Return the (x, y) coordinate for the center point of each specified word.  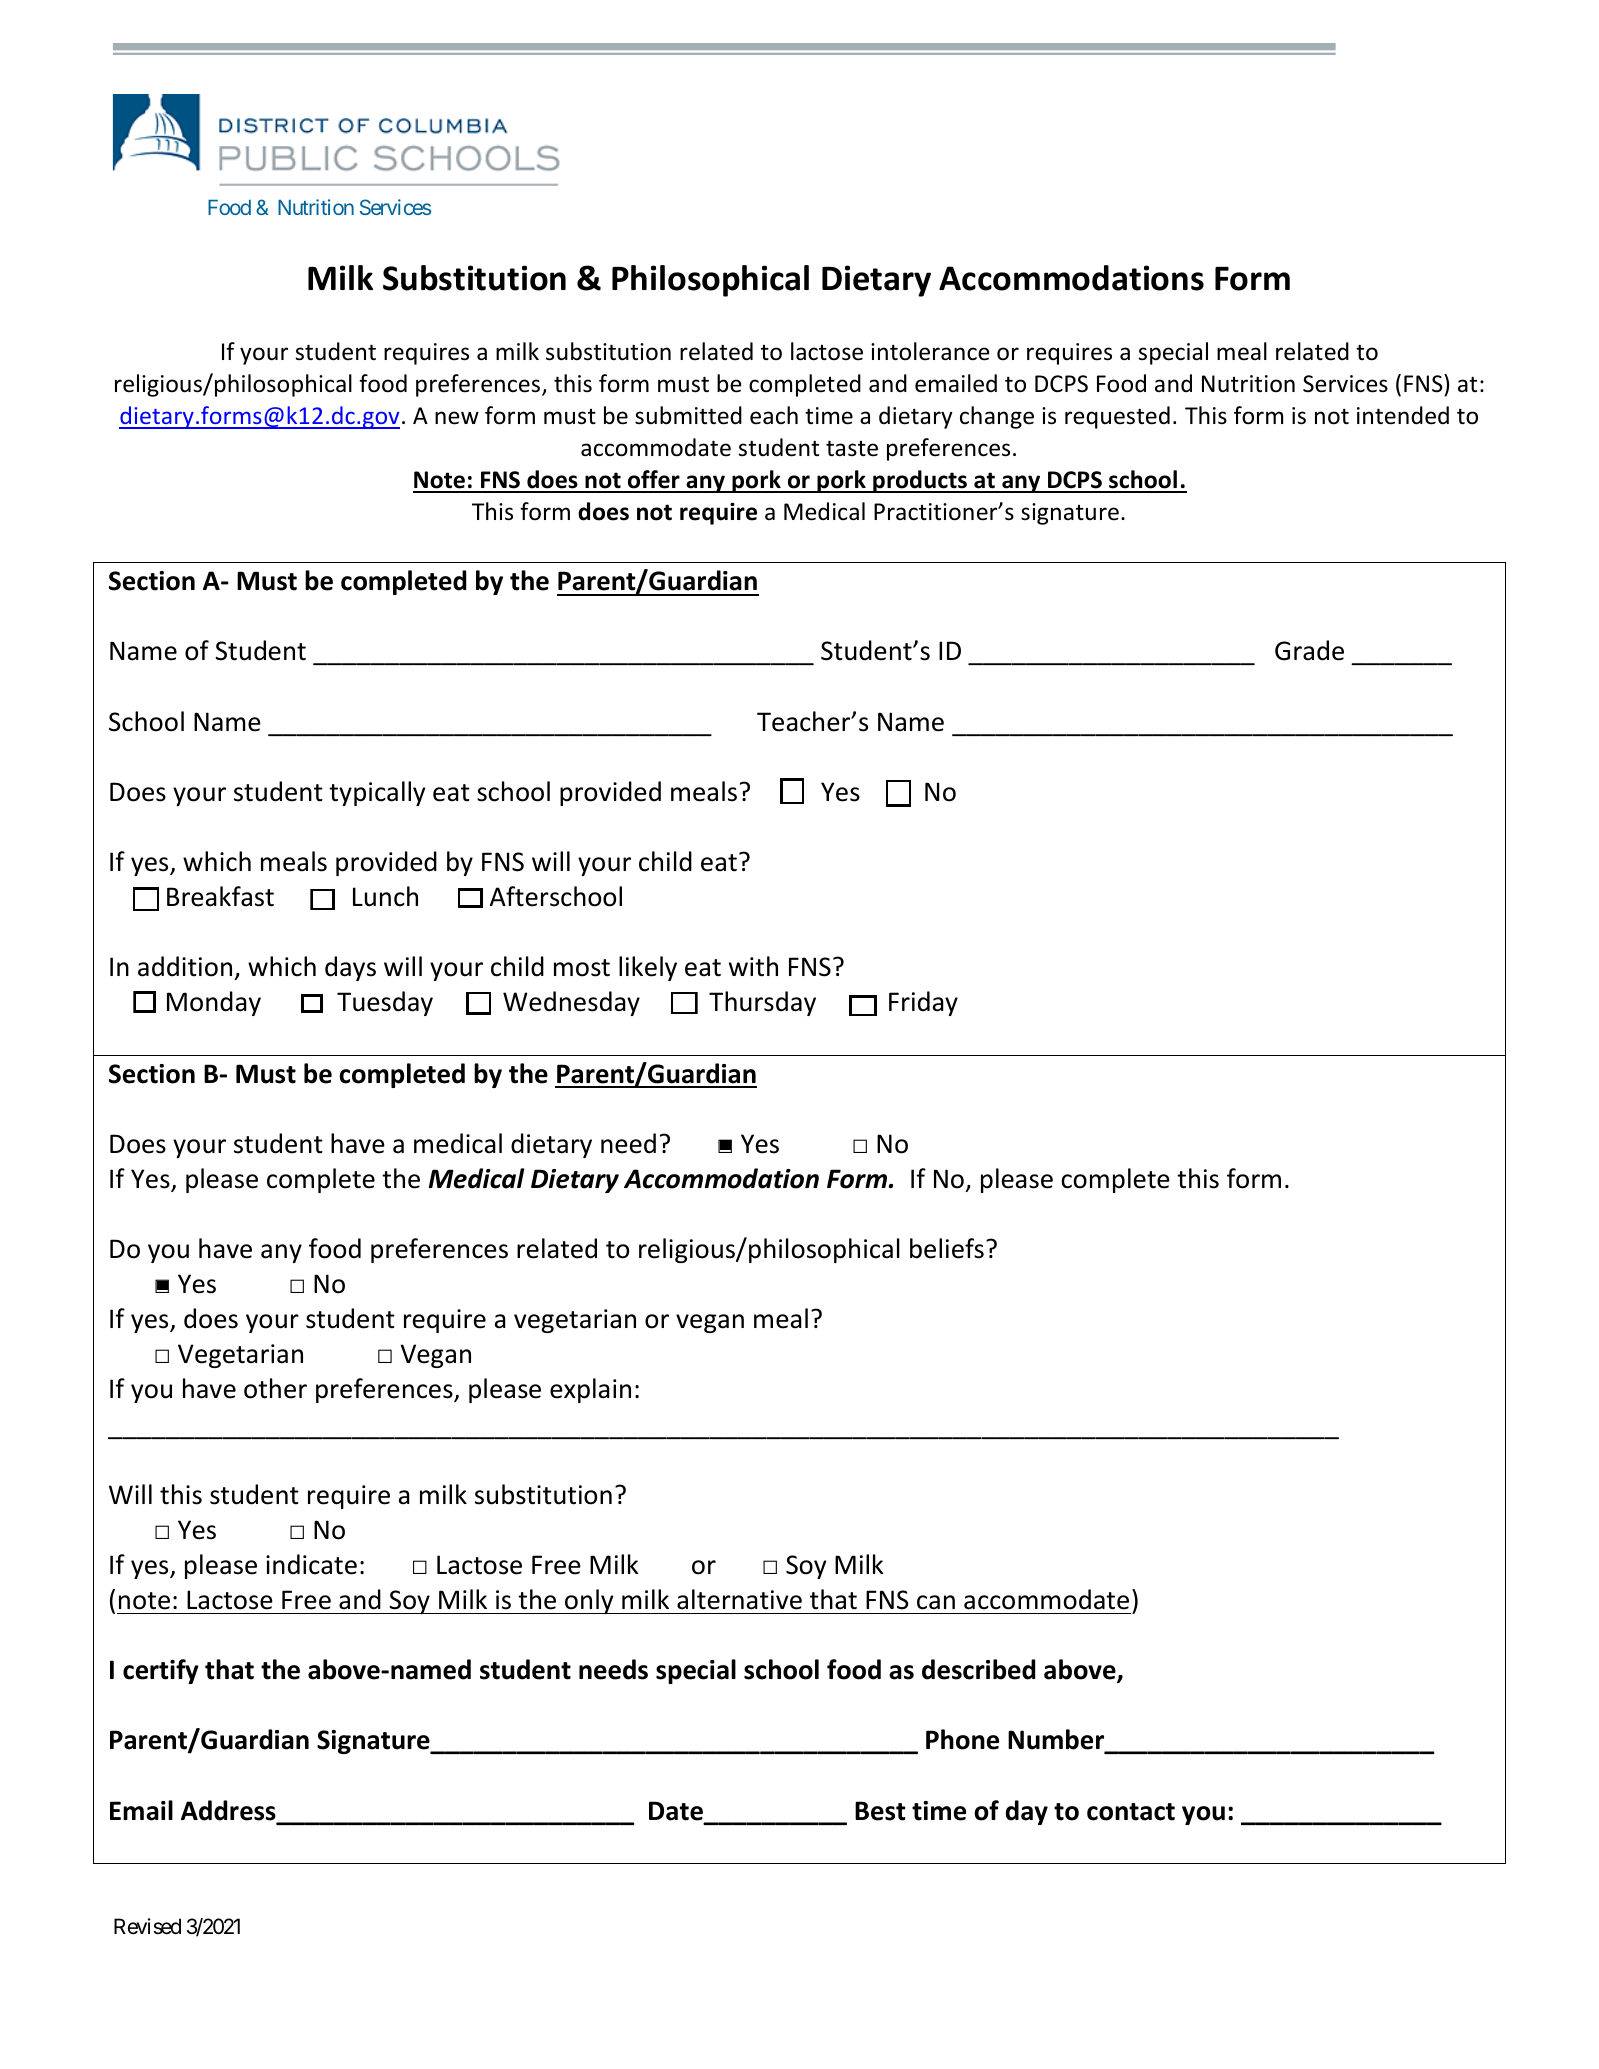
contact (1131, 1812)
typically (377, 793)
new (457, 418)
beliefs (947, 1248)
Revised (147, 1926)
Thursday (762, 1003)
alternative (739, 1599)
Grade (1309, 650)
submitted (688, 415)
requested (1117, 417)
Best (880, 1811)
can (936, 1602)
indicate (311, 1564)
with (753, 966)
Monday (214, 1003)
